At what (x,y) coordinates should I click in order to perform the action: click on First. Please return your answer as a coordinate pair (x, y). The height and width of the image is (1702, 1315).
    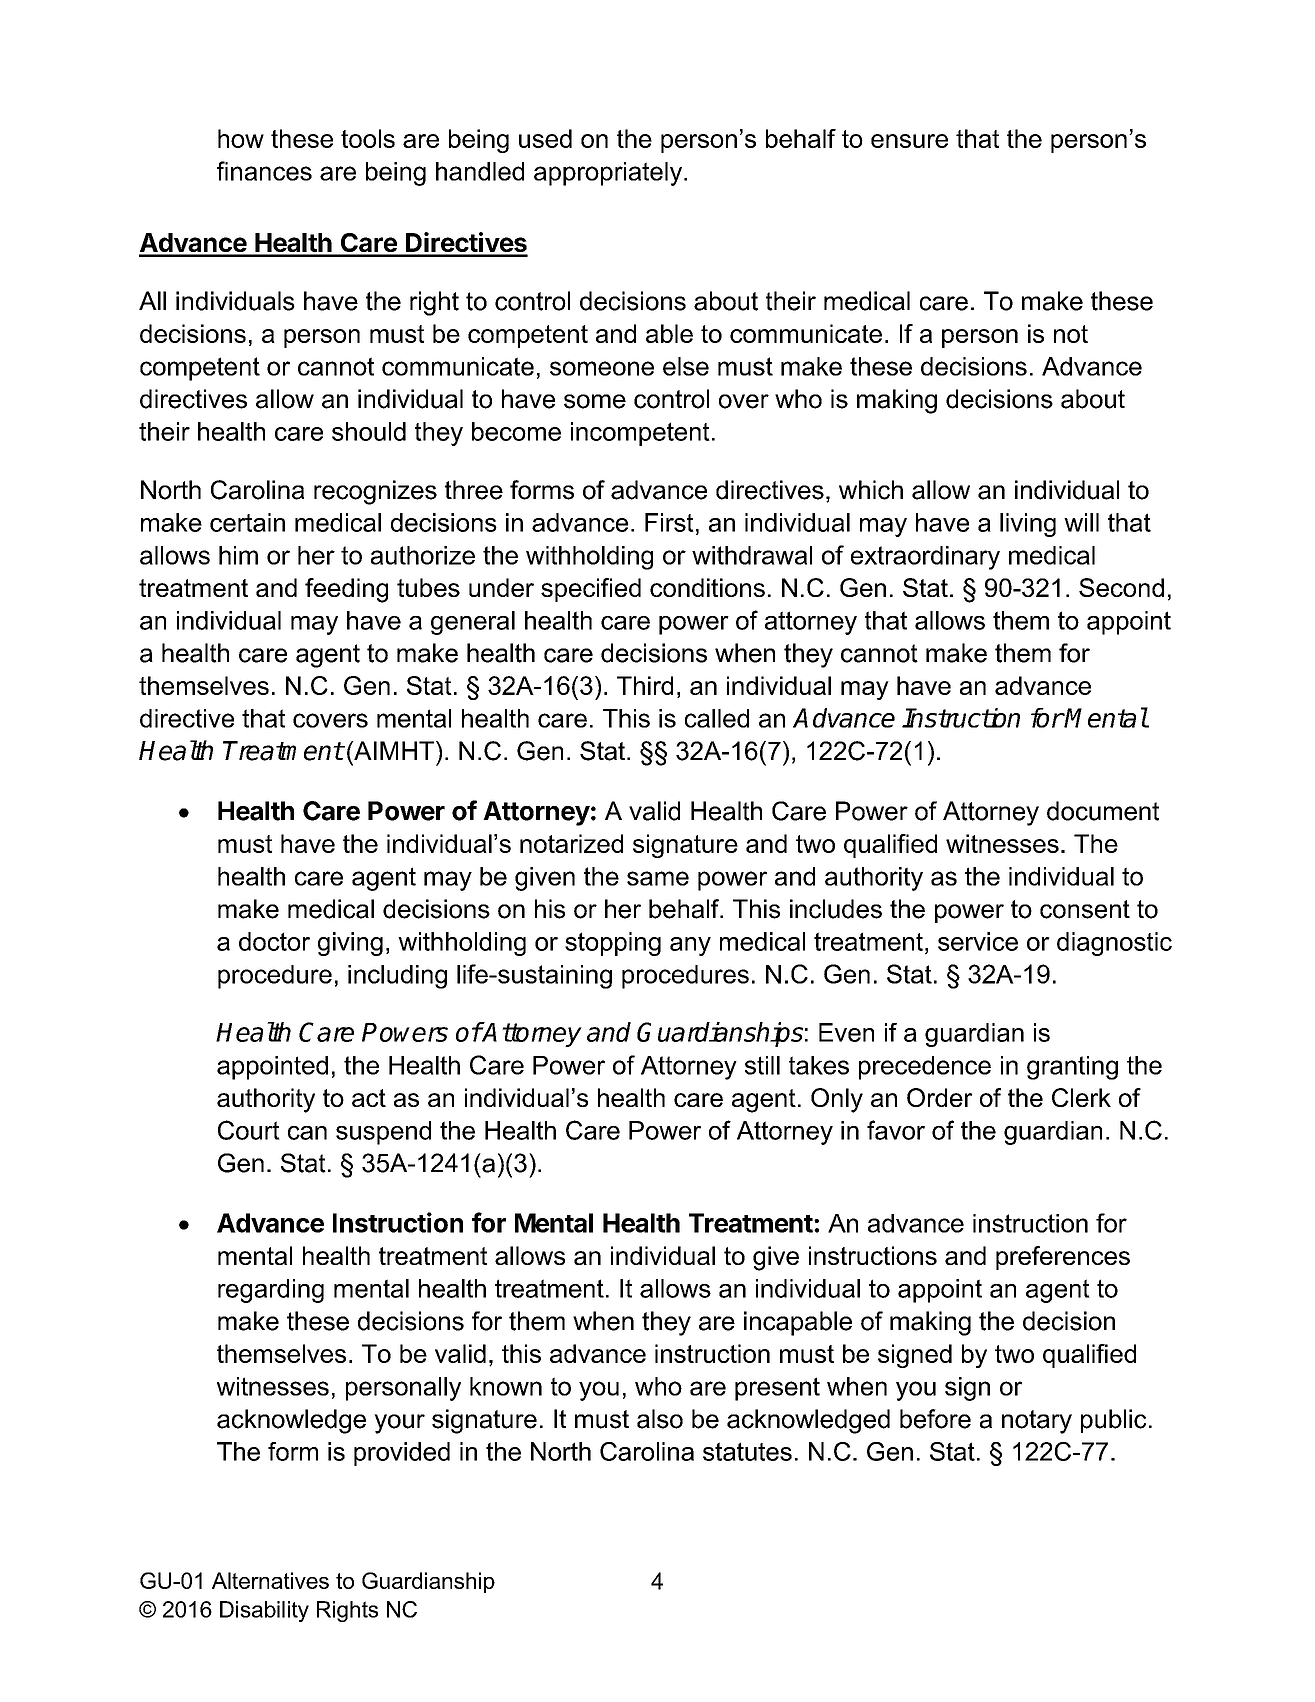
    Looking at the image, I should click on (669, 522).
